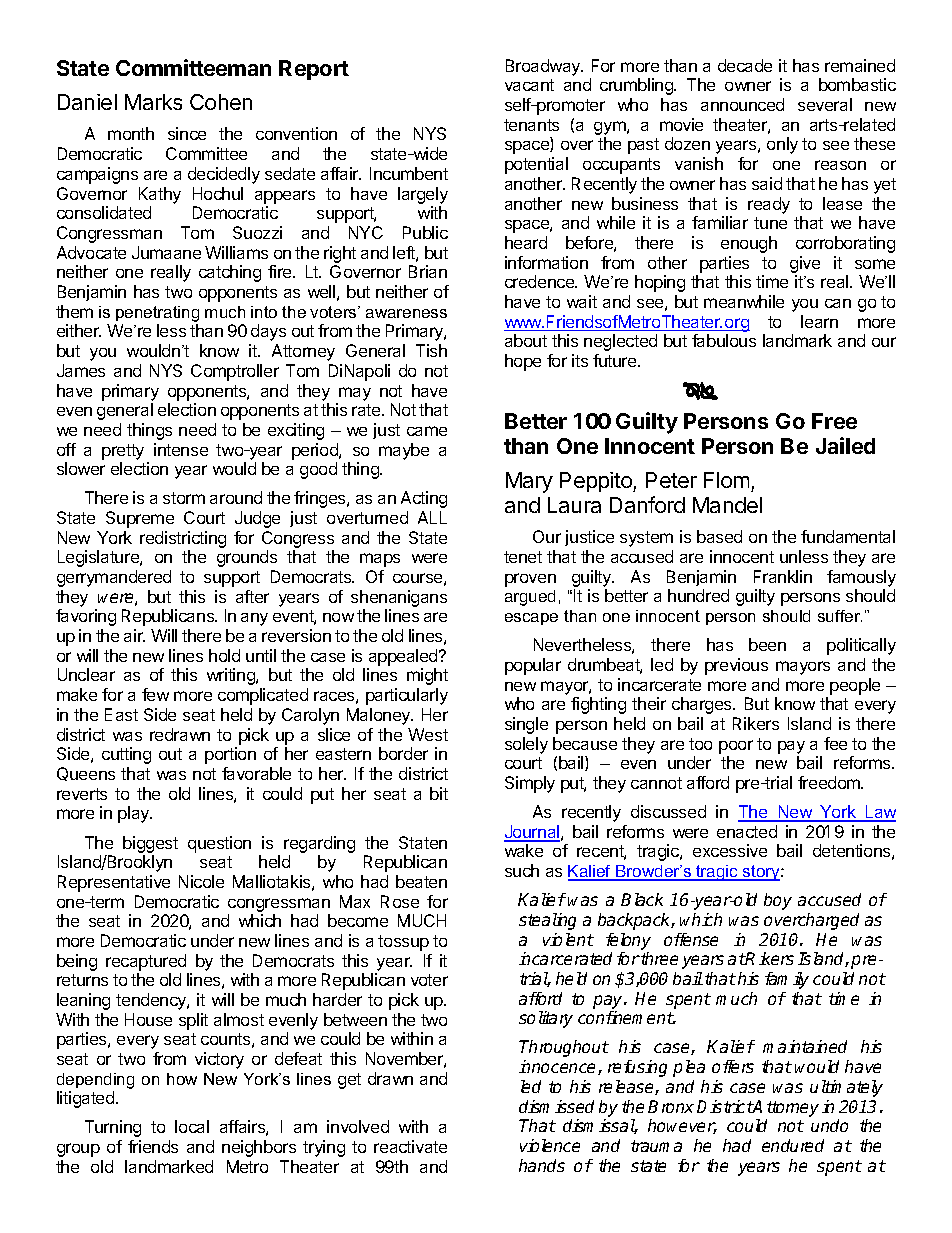 This screenshot has height=1233, width=952. I want to click on reactivate, so click(410, 1146).
